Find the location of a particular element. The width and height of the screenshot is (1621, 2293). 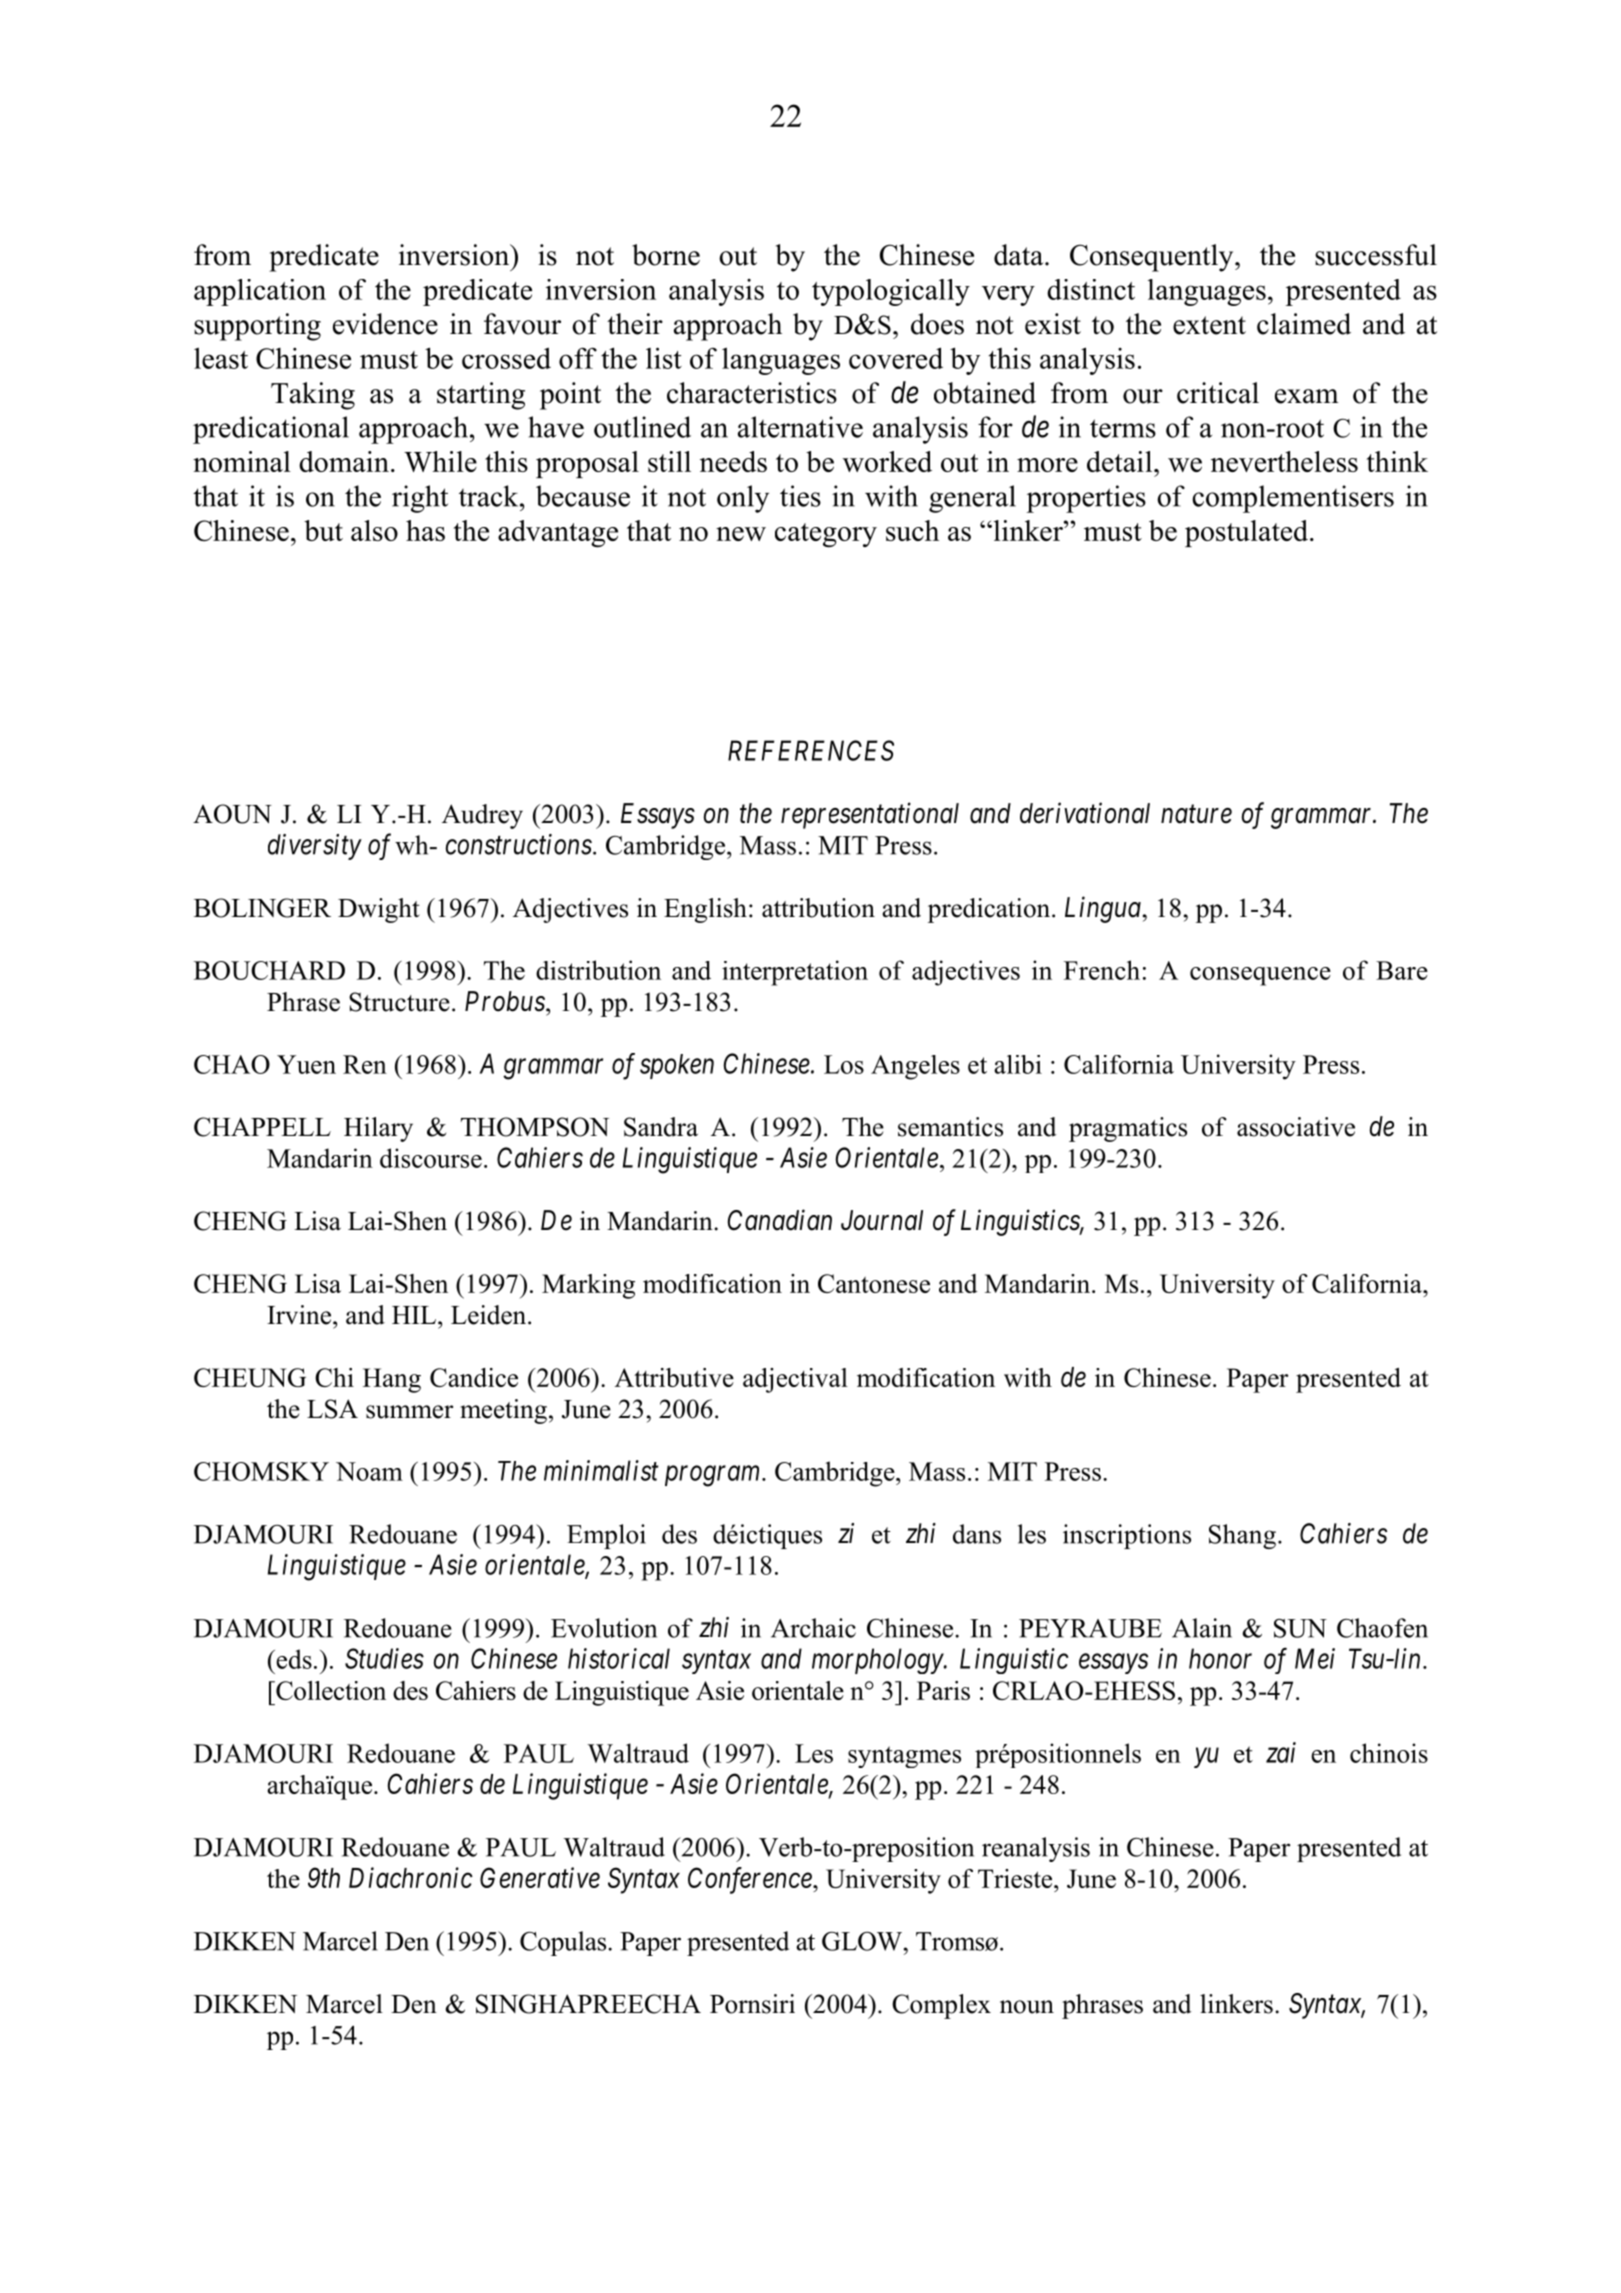

noun is located at coordinates (1027, 2007).
